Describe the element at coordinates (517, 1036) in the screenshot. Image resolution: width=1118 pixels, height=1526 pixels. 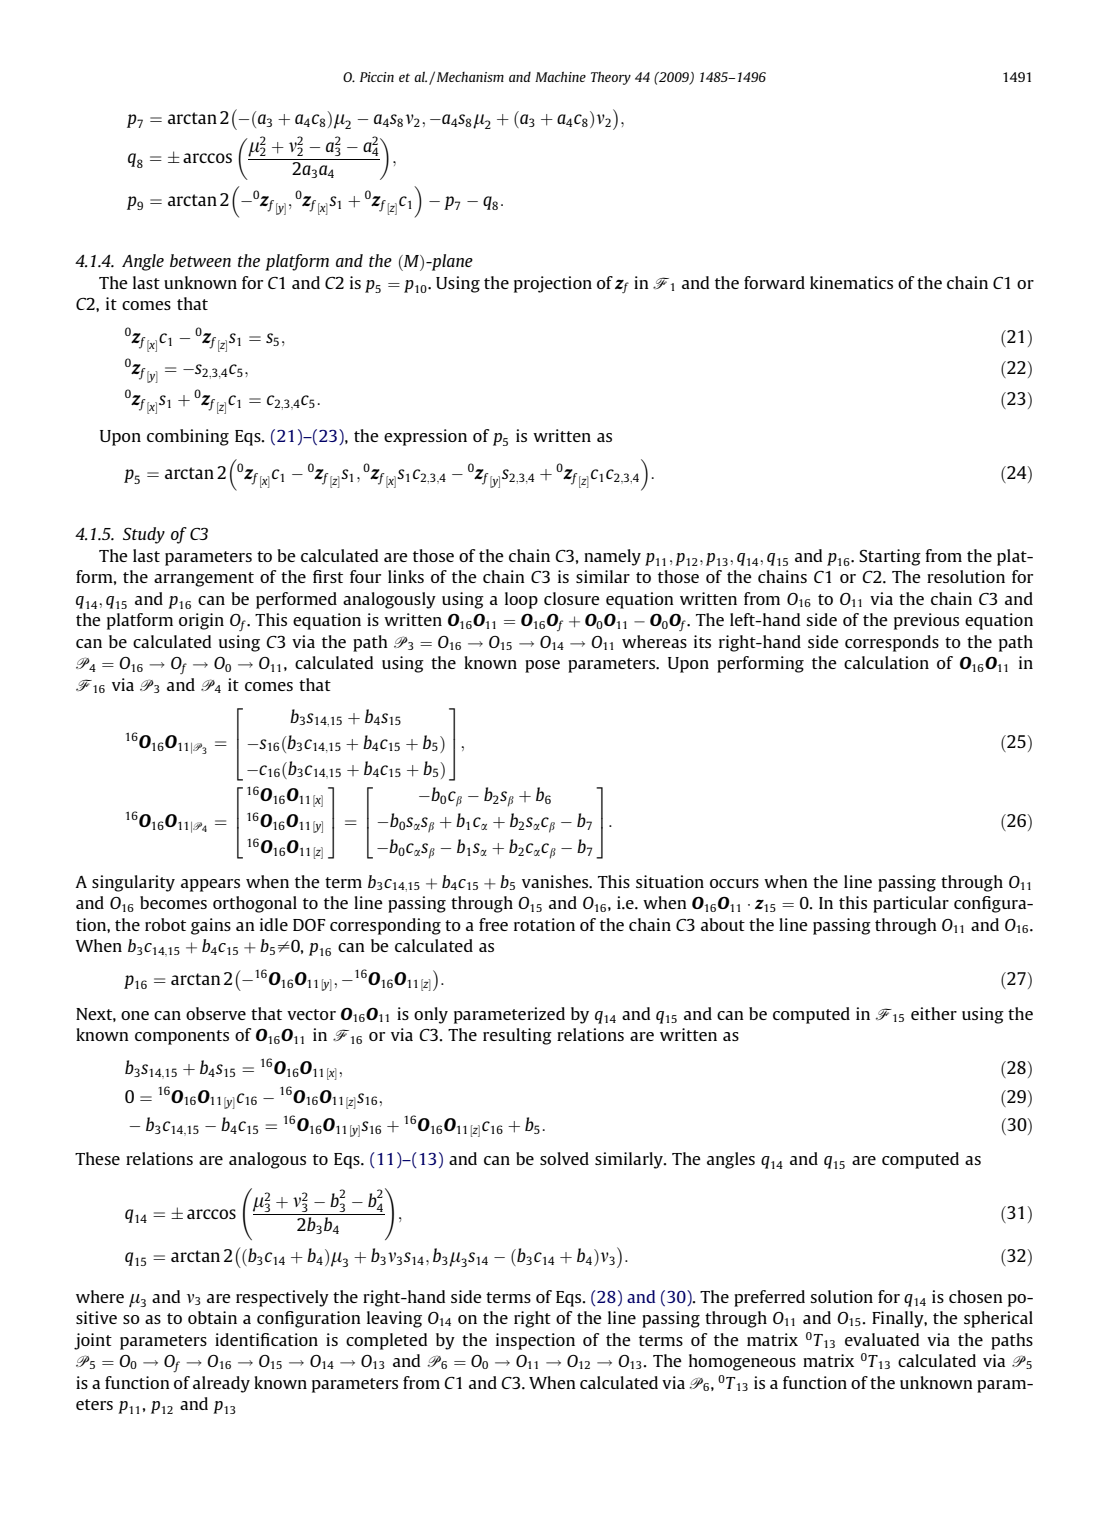
I see `resulting` at that location.
